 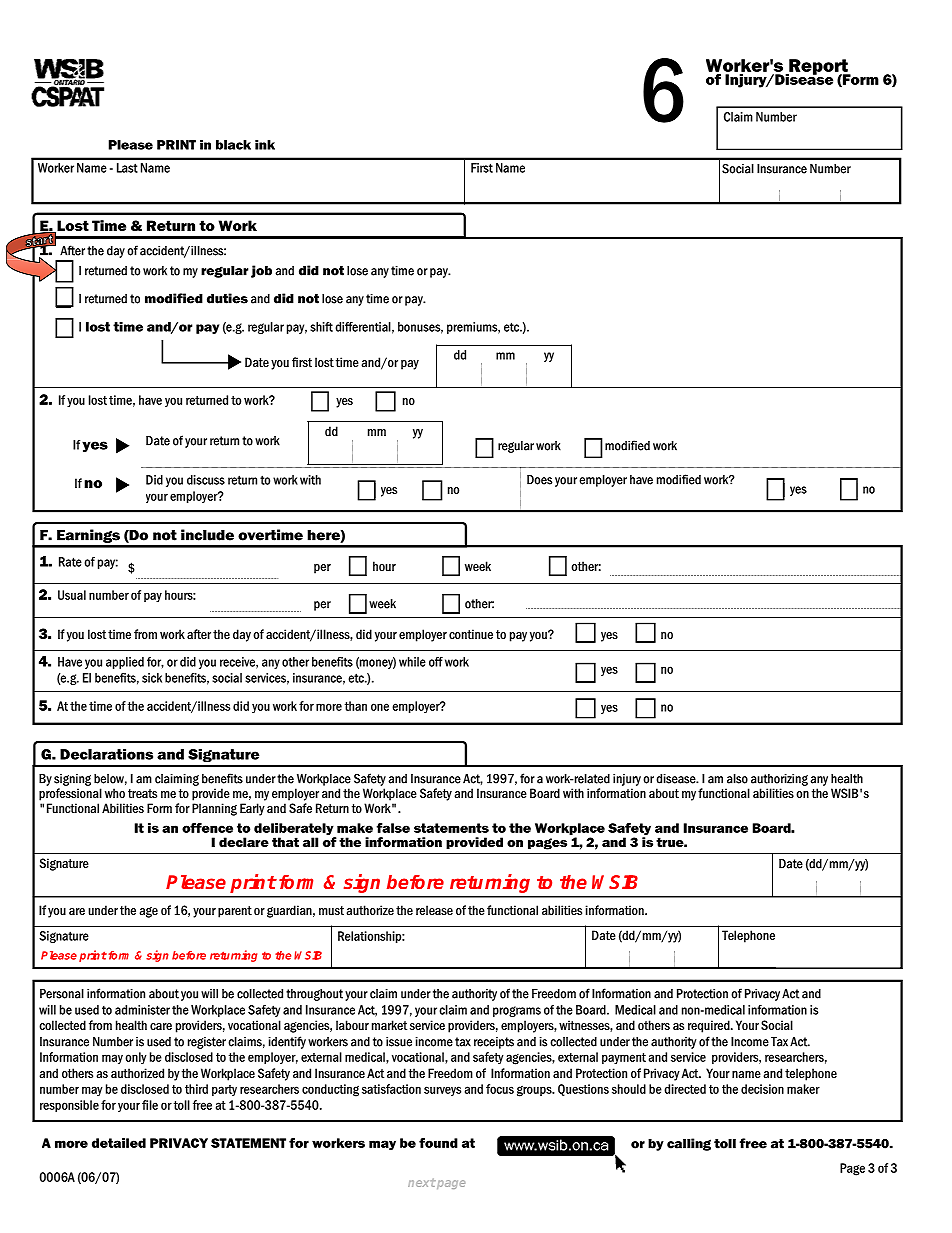 What do you see at coordinates (434, 910) in the screenshot?
I see `release` at bounding box center [434, 910].
